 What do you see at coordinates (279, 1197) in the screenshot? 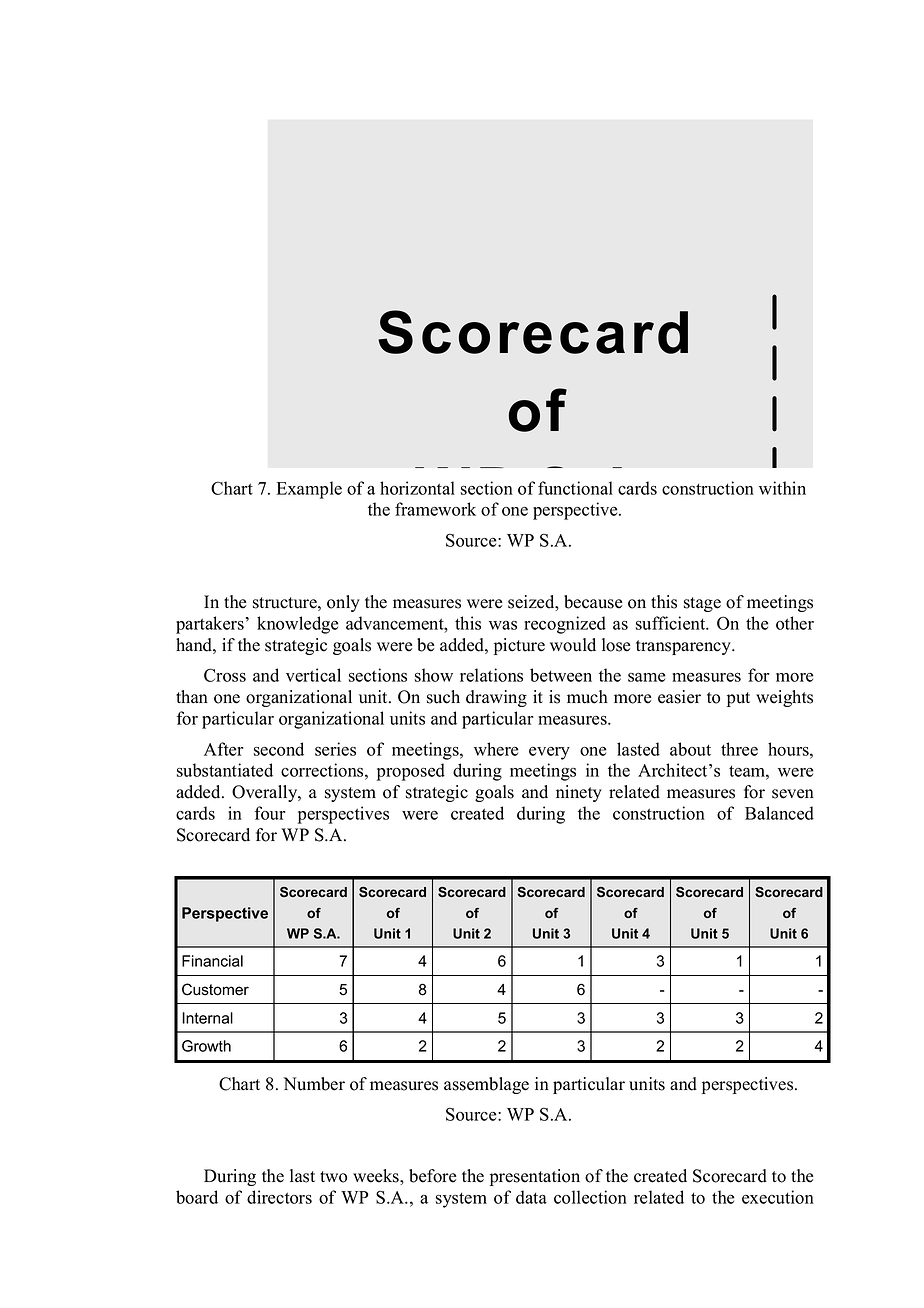
I see `directors` at bounding box center [279, 1197].
